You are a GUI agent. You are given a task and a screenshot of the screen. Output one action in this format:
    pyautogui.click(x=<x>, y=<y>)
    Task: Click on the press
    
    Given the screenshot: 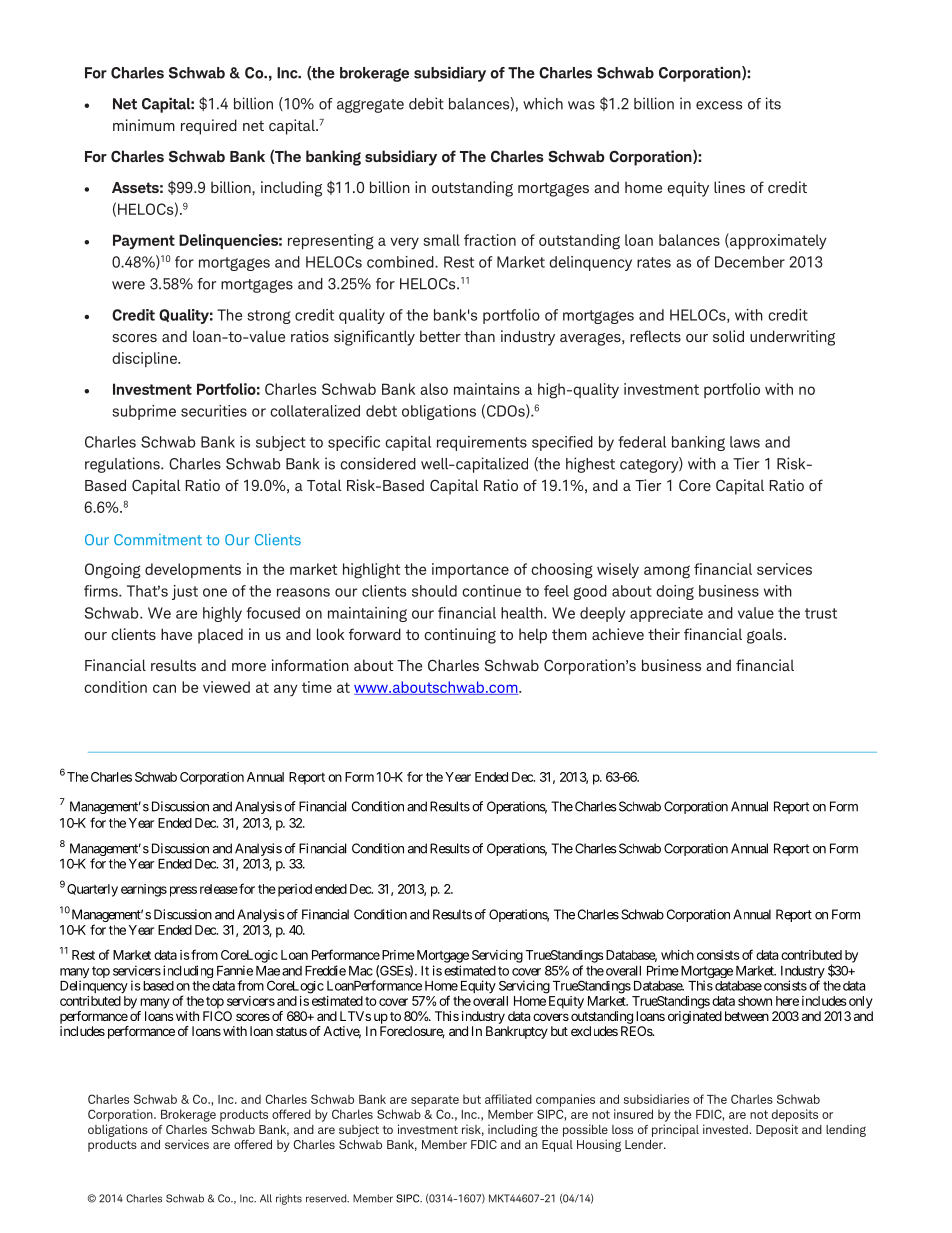 What is the action you would take?
    pyautogui.click(x=181, y=891)
